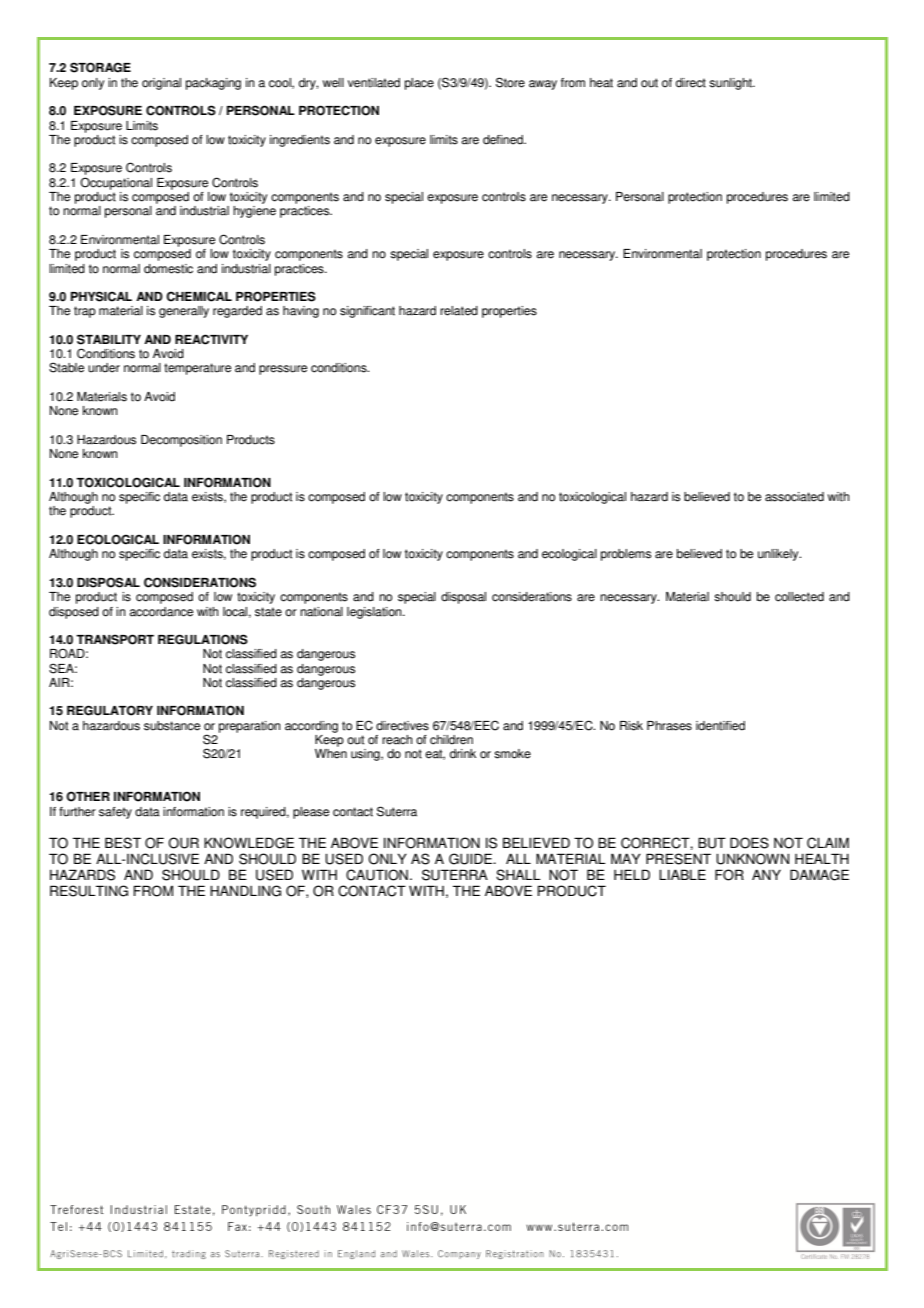 The height and width of the screenshot is (1308, 924). What do you see at coordinates (799, 597) in the screenshot?
I see `collected` at bounding box center [799, 597].
